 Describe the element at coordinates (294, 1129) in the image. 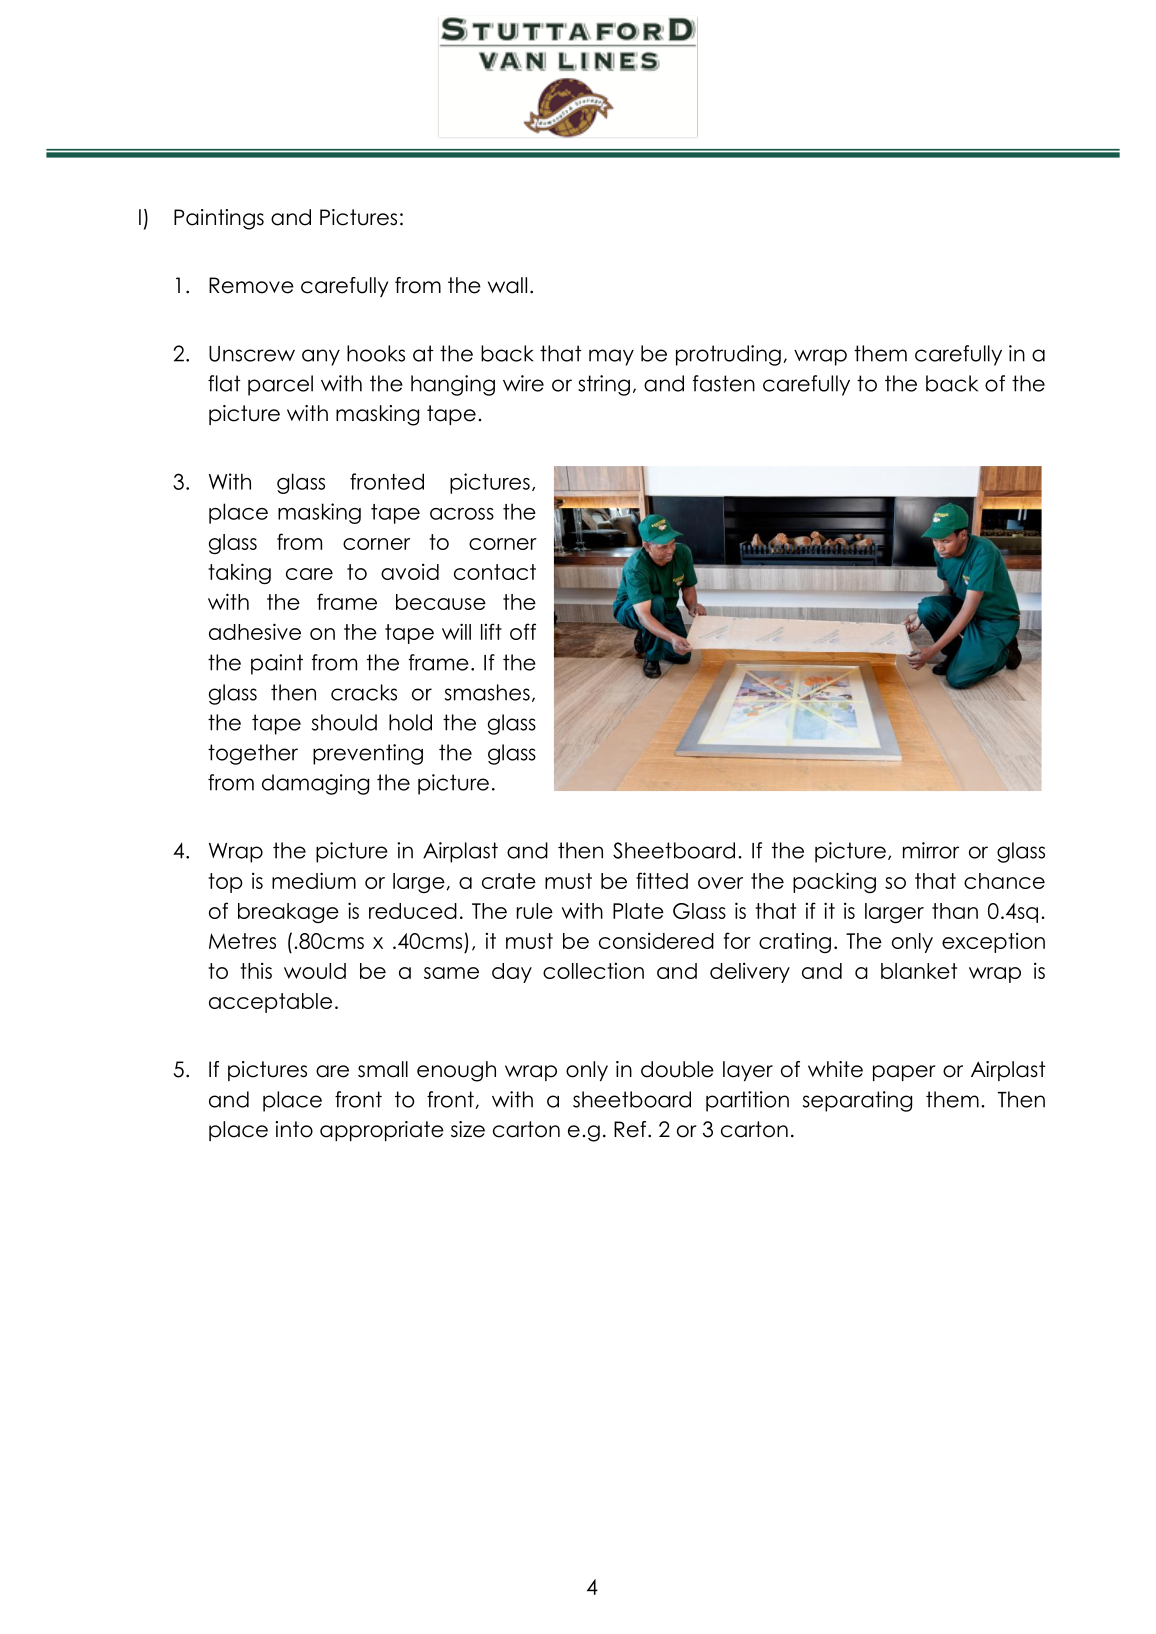

I see `into` at that location.
